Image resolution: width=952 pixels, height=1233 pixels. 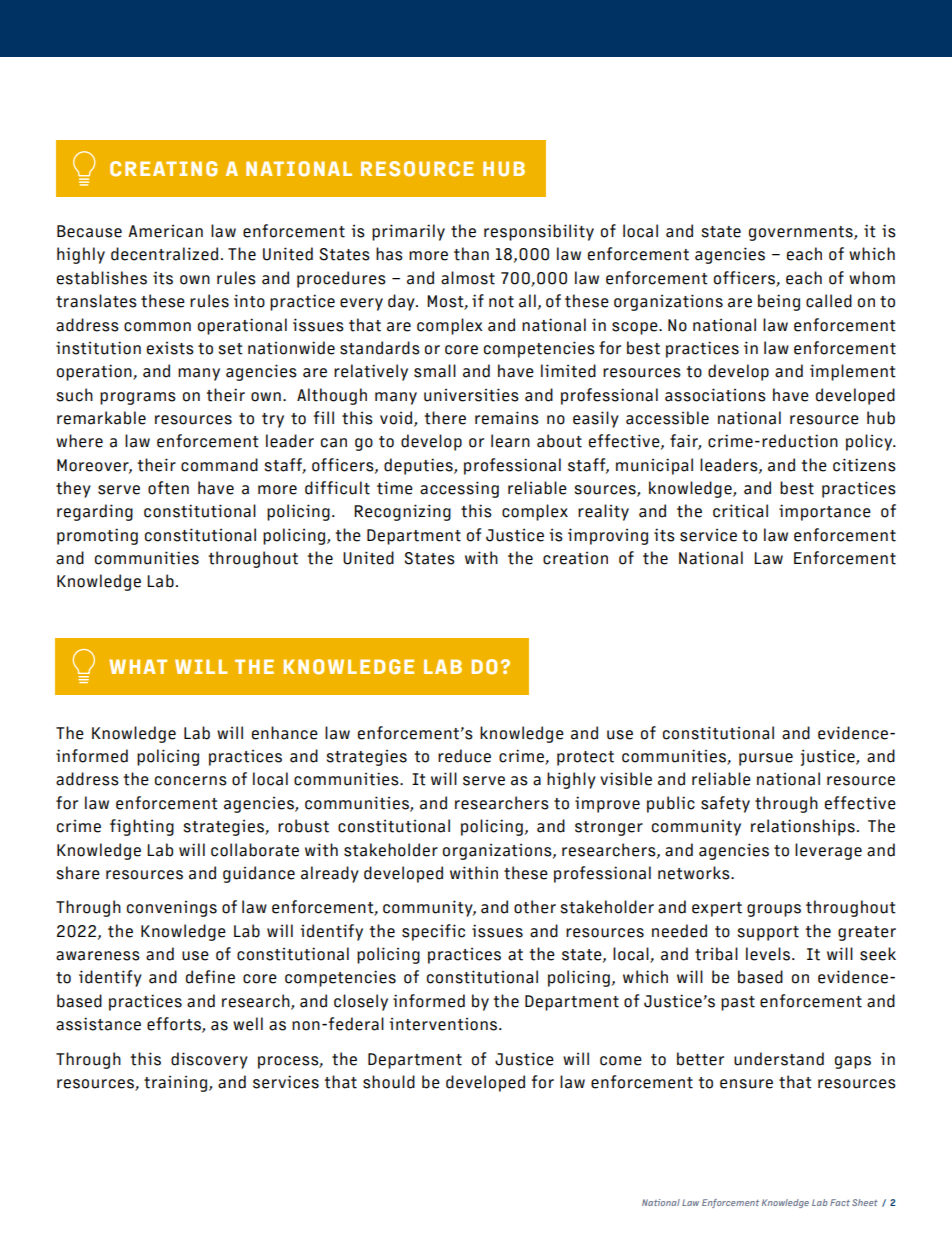 I want to click on governments, so click(x=802, y=233).
